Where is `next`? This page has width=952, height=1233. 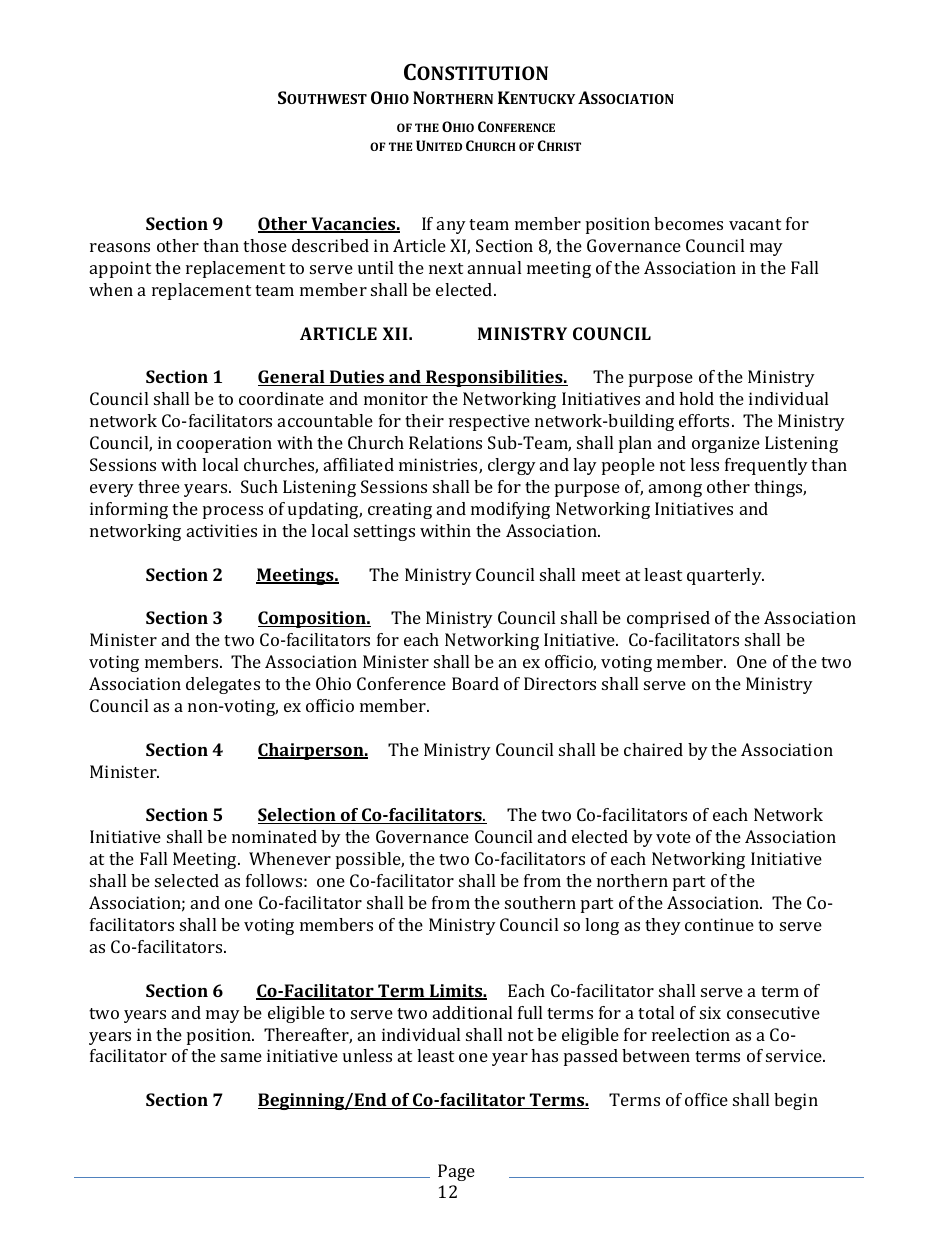 next is located at coordinates (446, 268).
